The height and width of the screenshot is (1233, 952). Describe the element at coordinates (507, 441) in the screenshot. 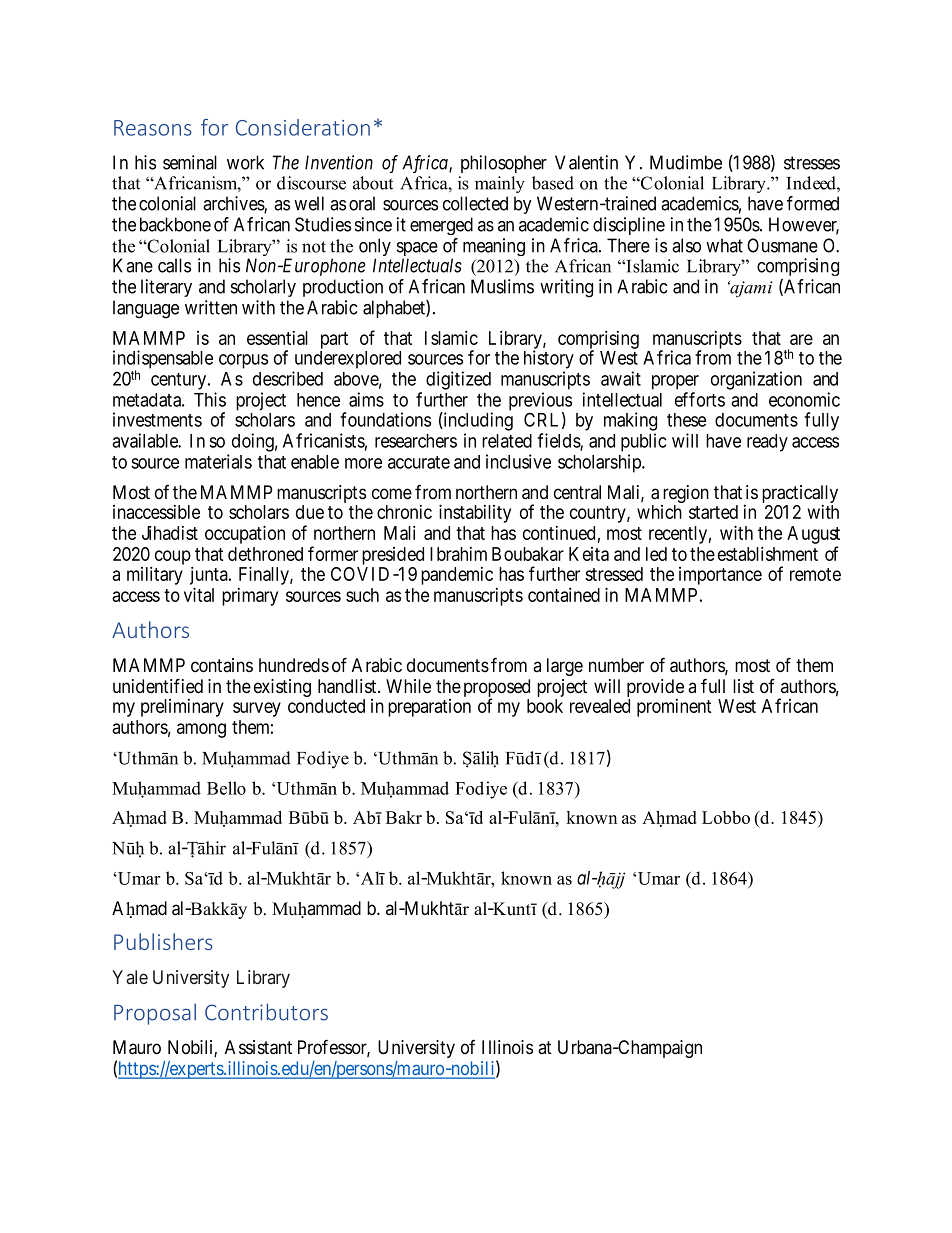

I see `related` at that location.
